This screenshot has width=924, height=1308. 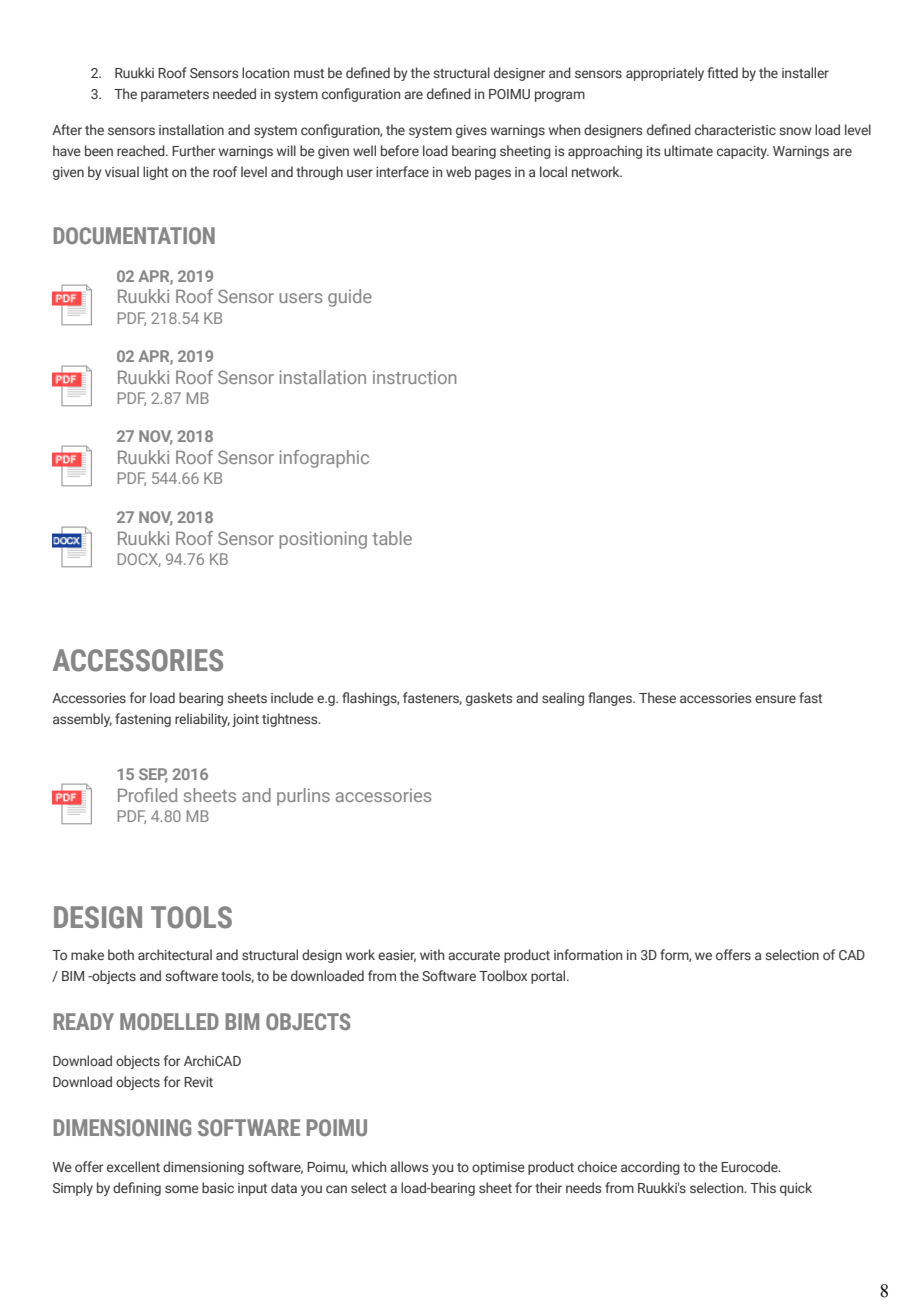 I want to click on allows, so click(x=409, y=1166).
